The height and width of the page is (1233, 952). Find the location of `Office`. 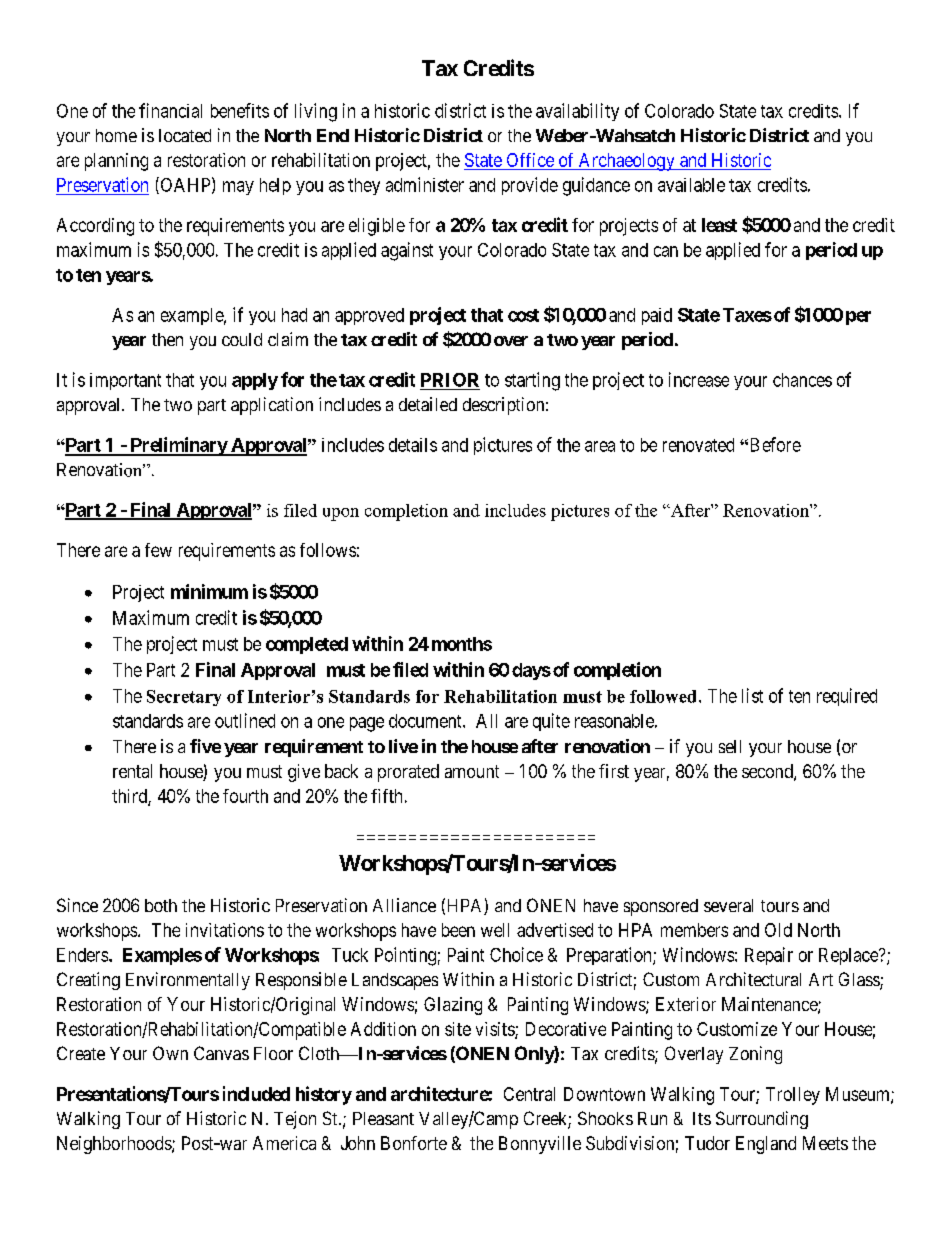

Office is located at coordinates (530, 161).
